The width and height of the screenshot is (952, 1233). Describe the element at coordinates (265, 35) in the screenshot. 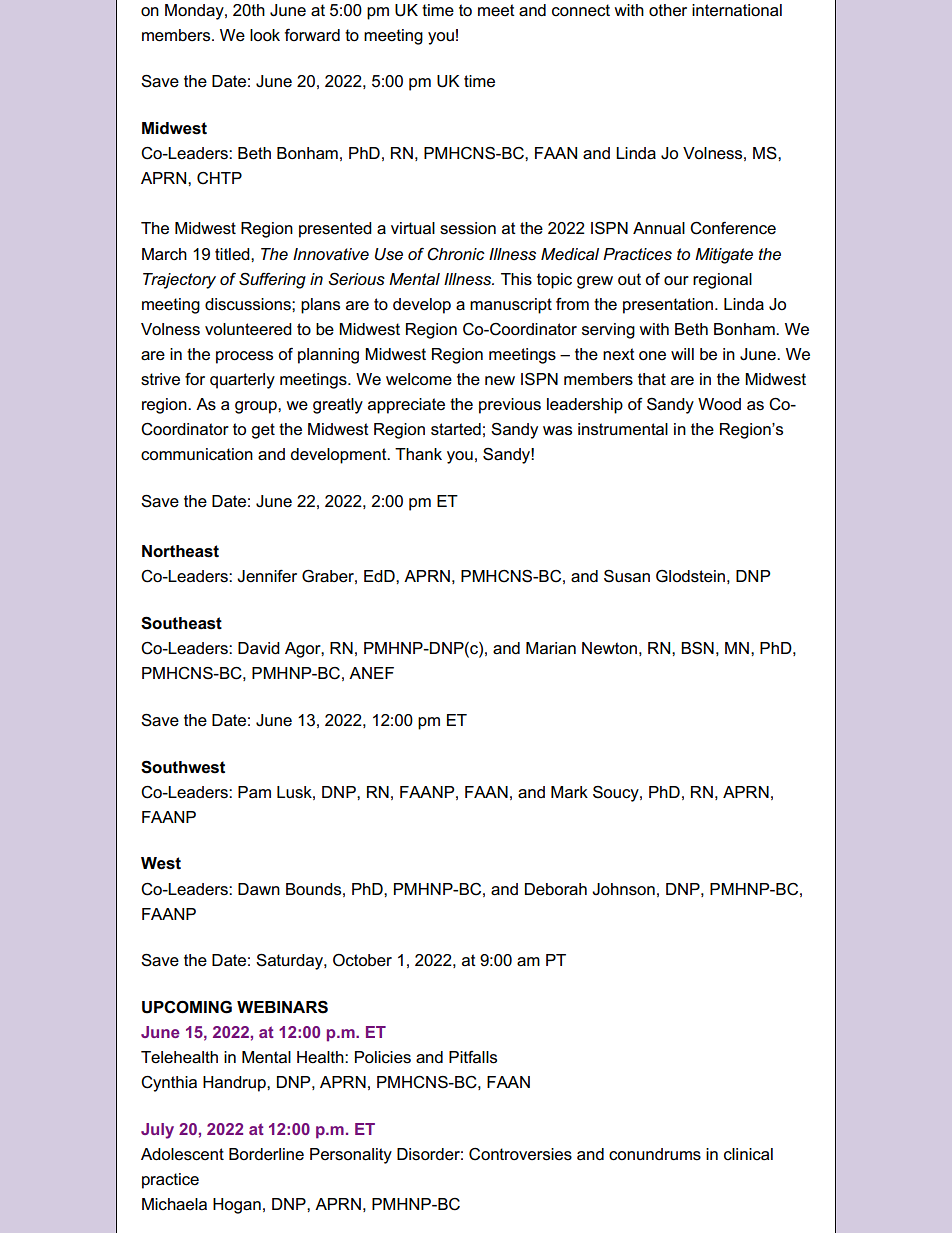

I see `look` at that location.
